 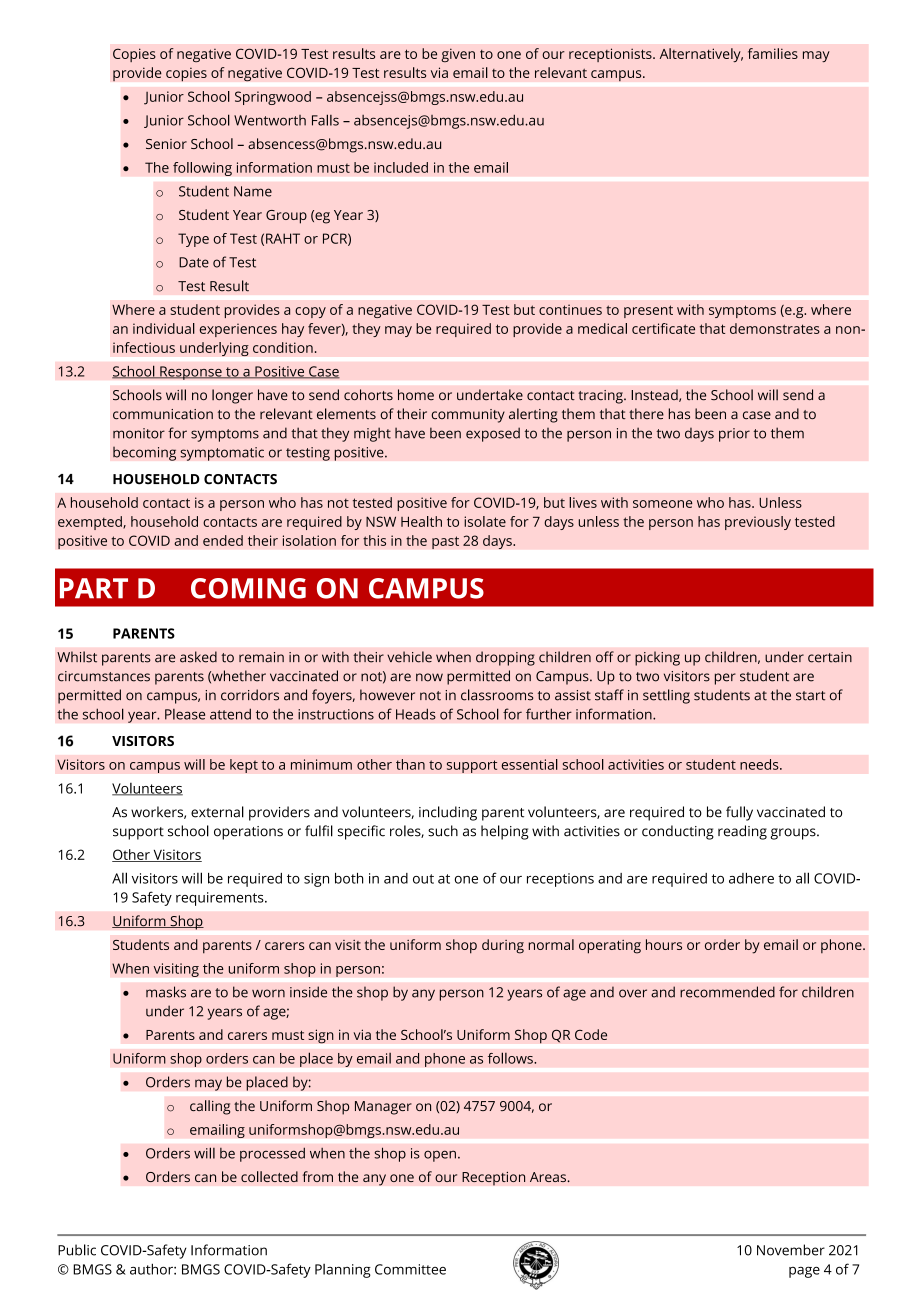 What do you see at coordinates (773, 53) in the screenshot?
I see `families` at bounding box center [773, 53].
